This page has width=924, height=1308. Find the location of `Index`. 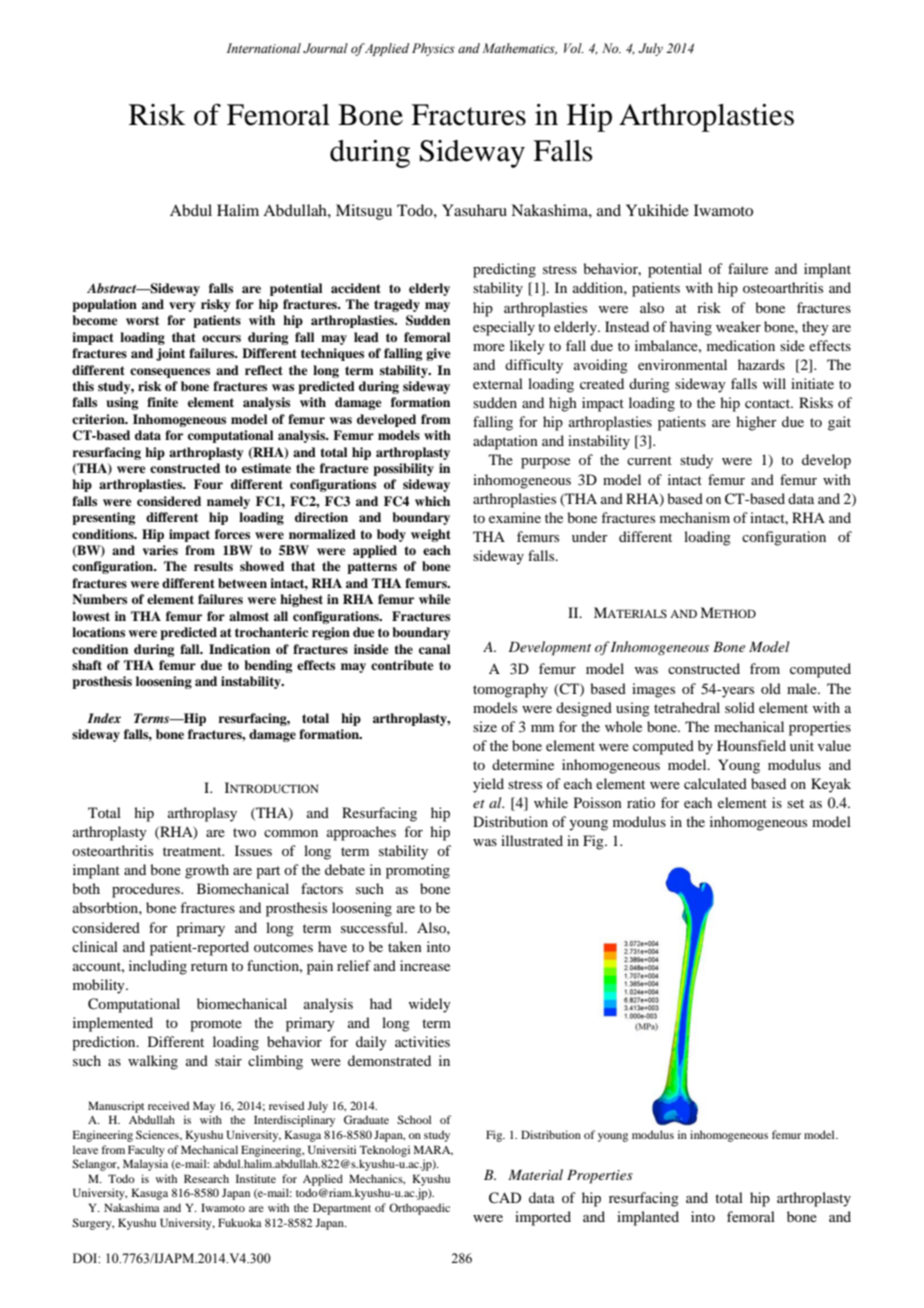

Index is located at coordinates (104, 718).
